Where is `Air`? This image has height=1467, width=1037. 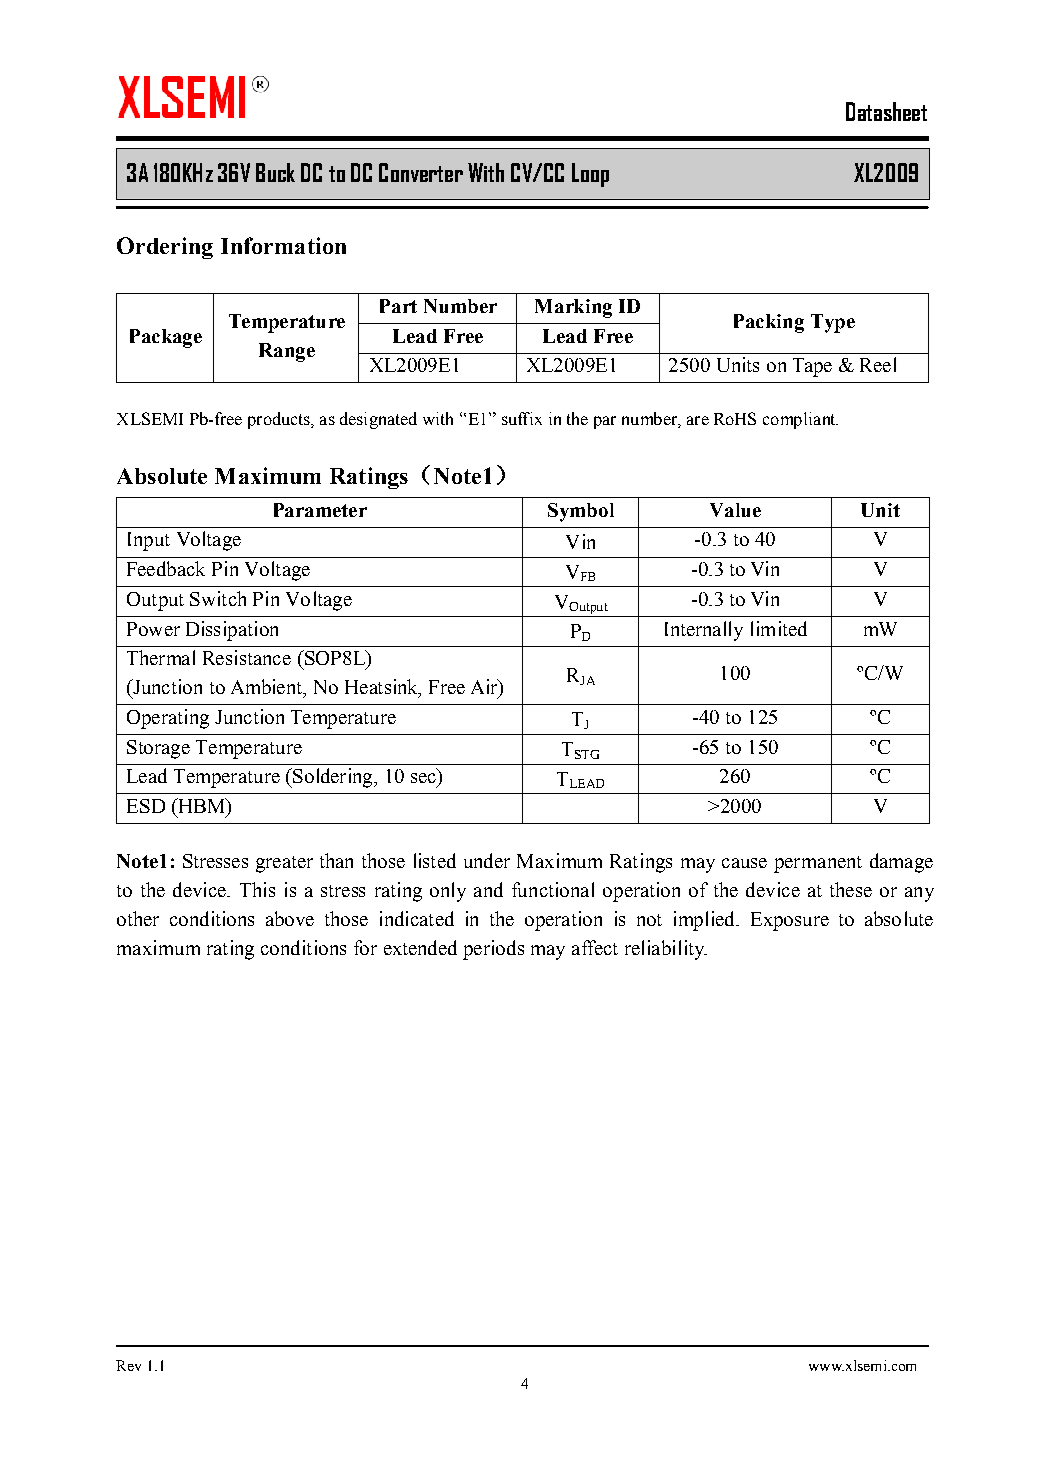
Air is located at coordinates (485, 688).
